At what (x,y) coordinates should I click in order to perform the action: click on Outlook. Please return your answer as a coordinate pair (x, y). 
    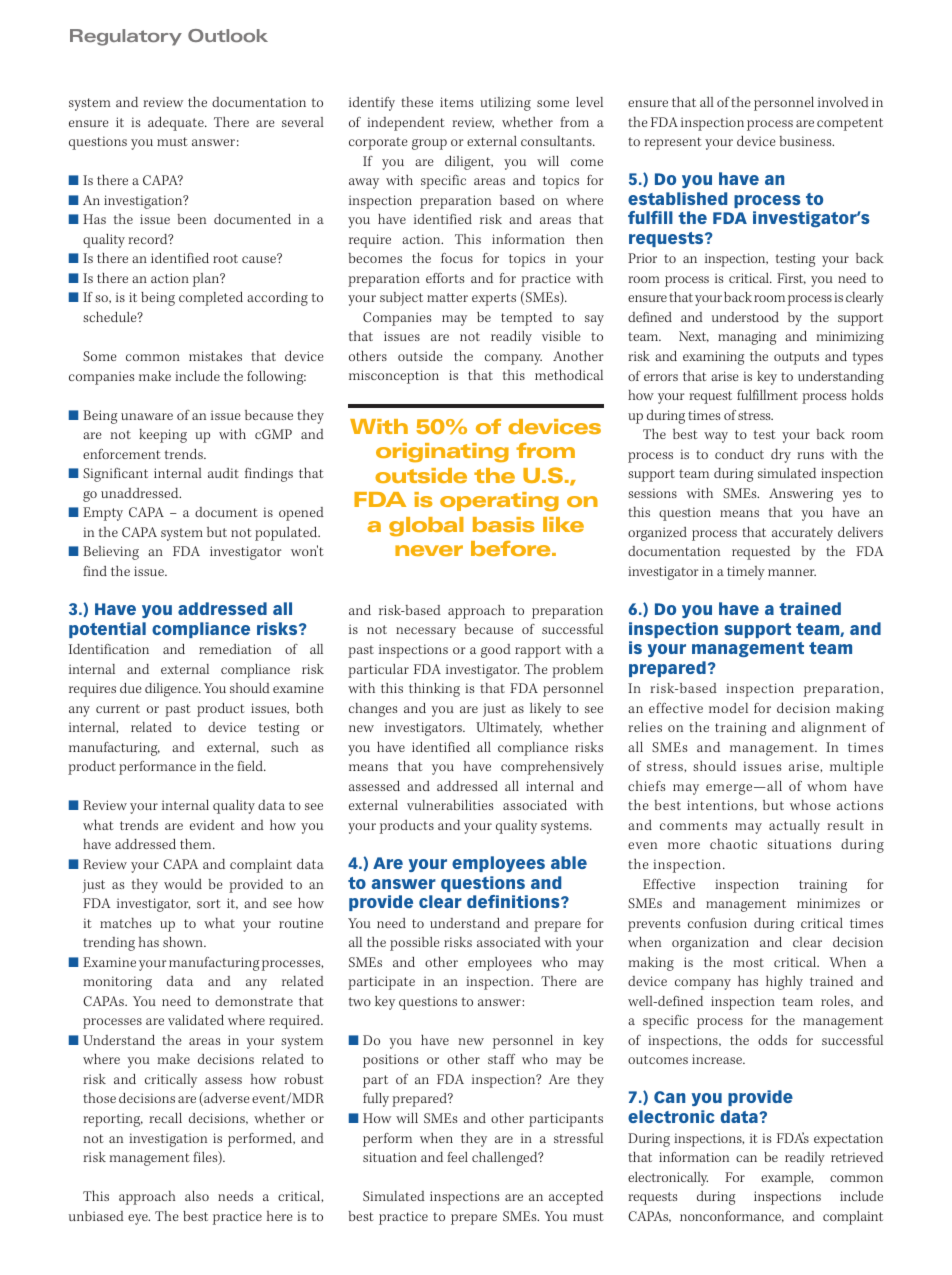
    Looking at the image, I should click on (228, 35).
